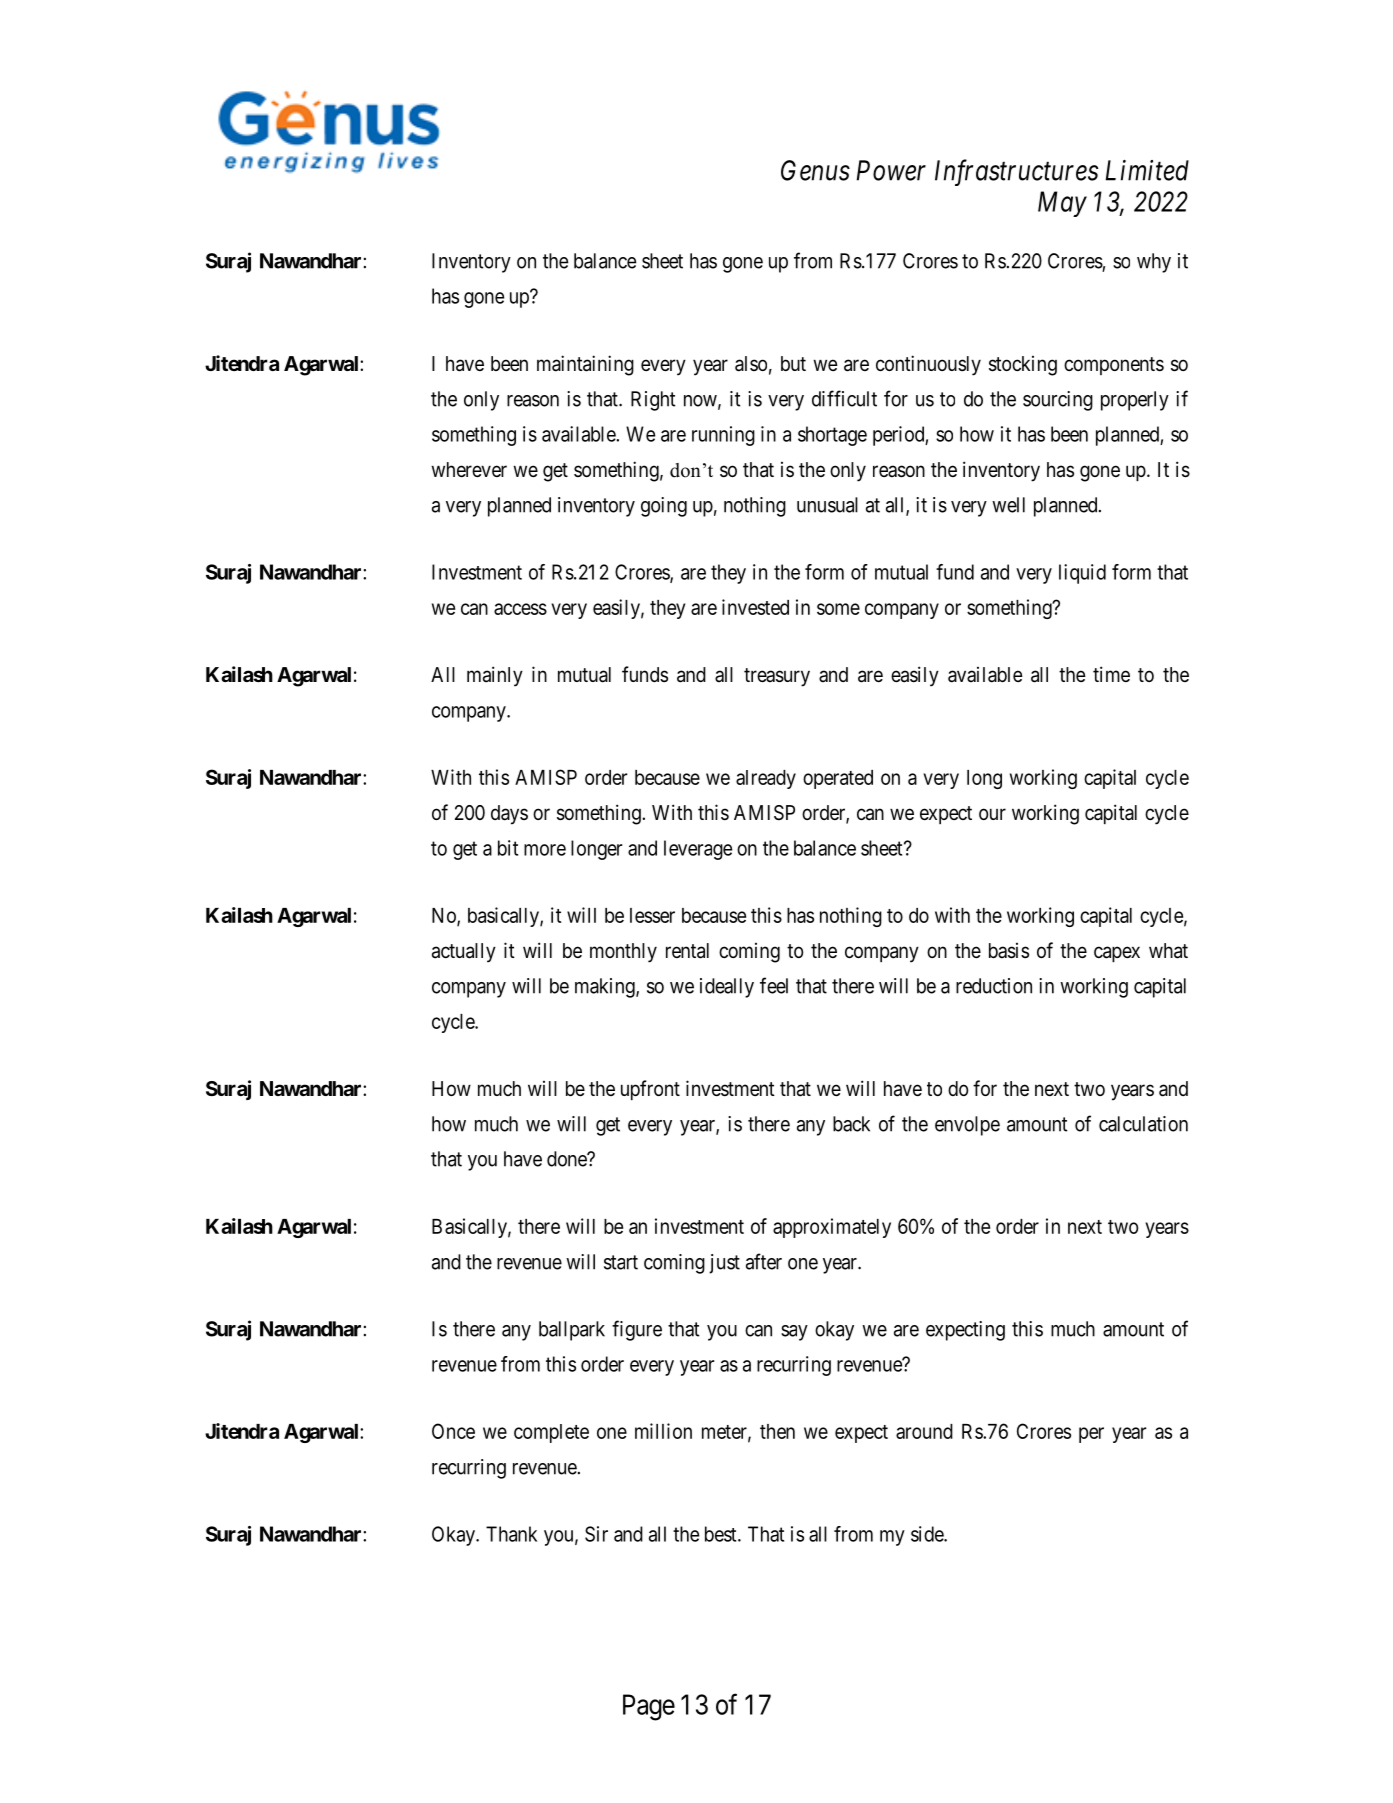  What do you see at coordinates (774, 985) in the screenshot?
I see `feel` at bounding box center [774, 985].
